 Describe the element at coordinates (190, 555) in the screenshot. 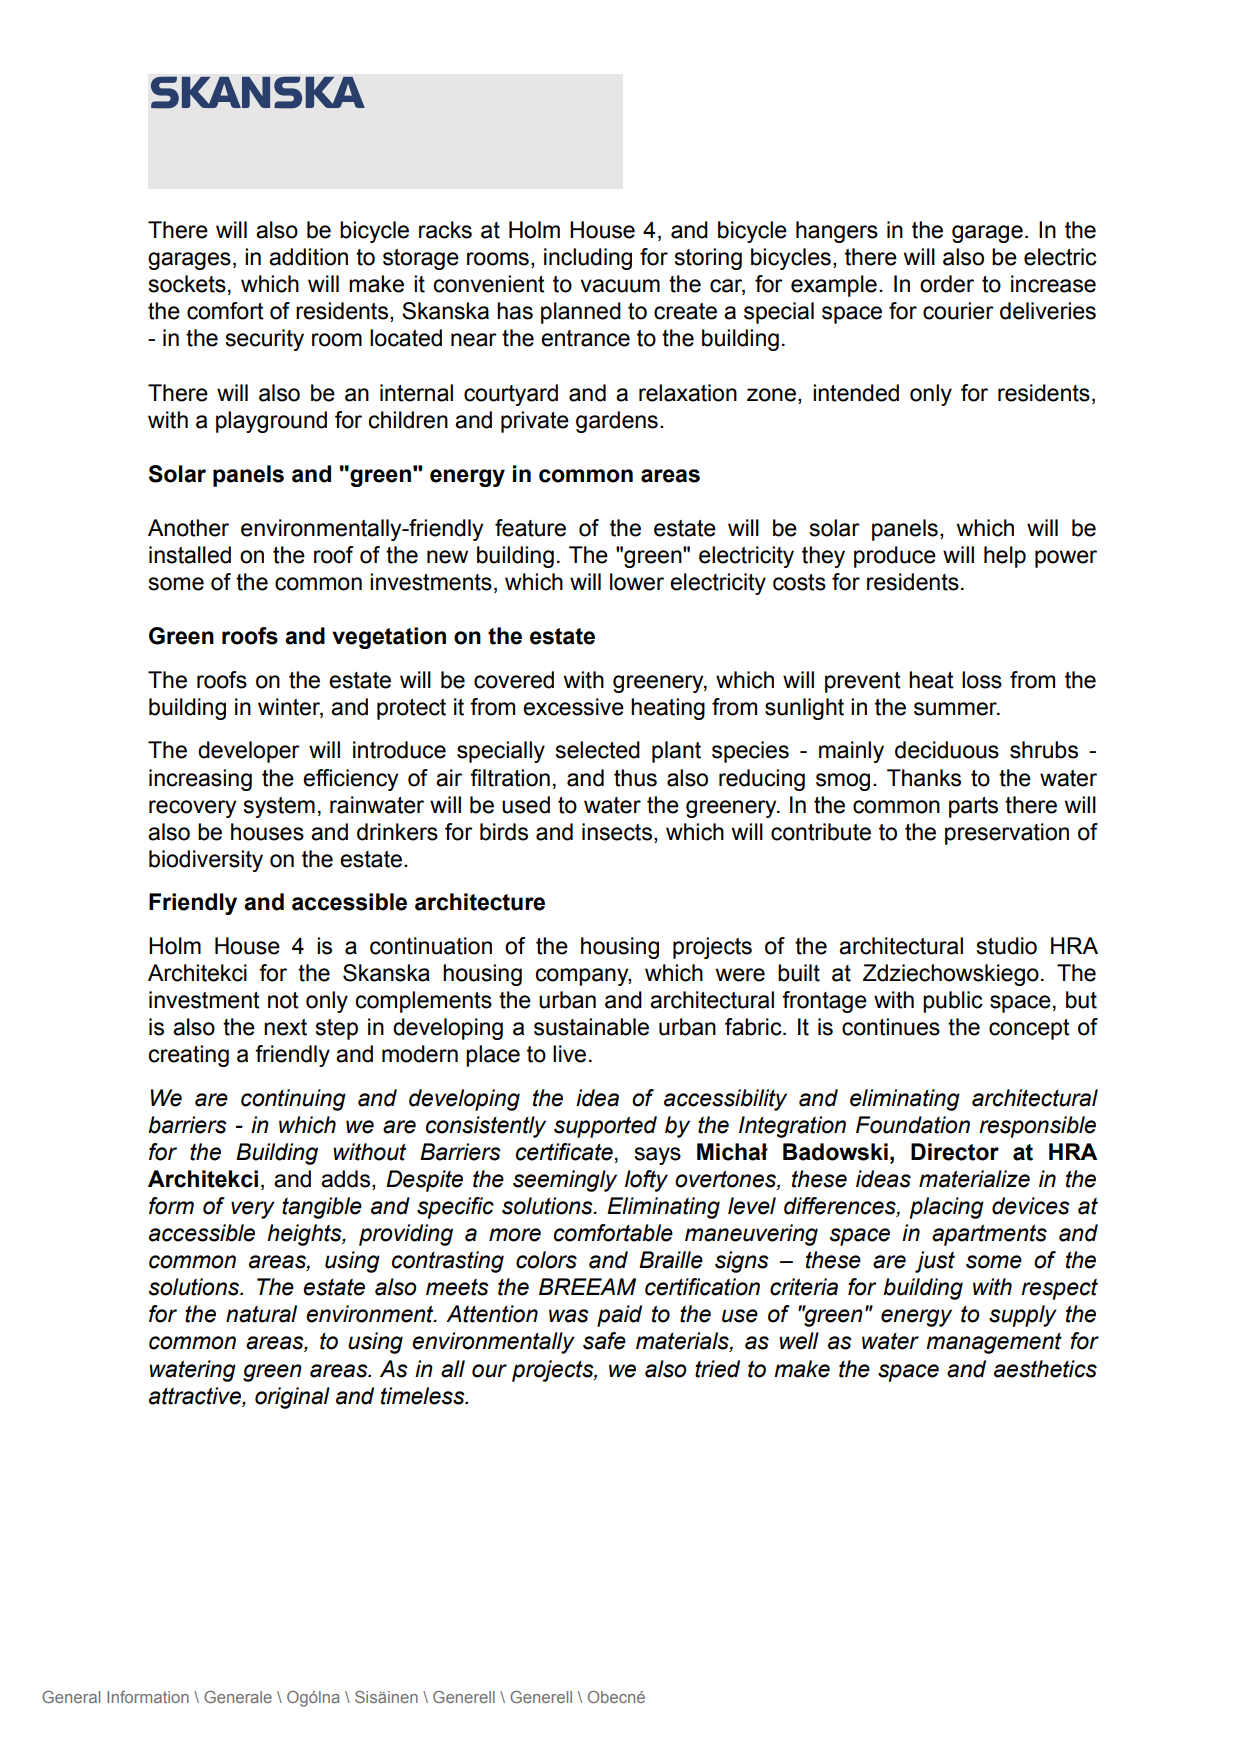

I see `installed` at that location.
